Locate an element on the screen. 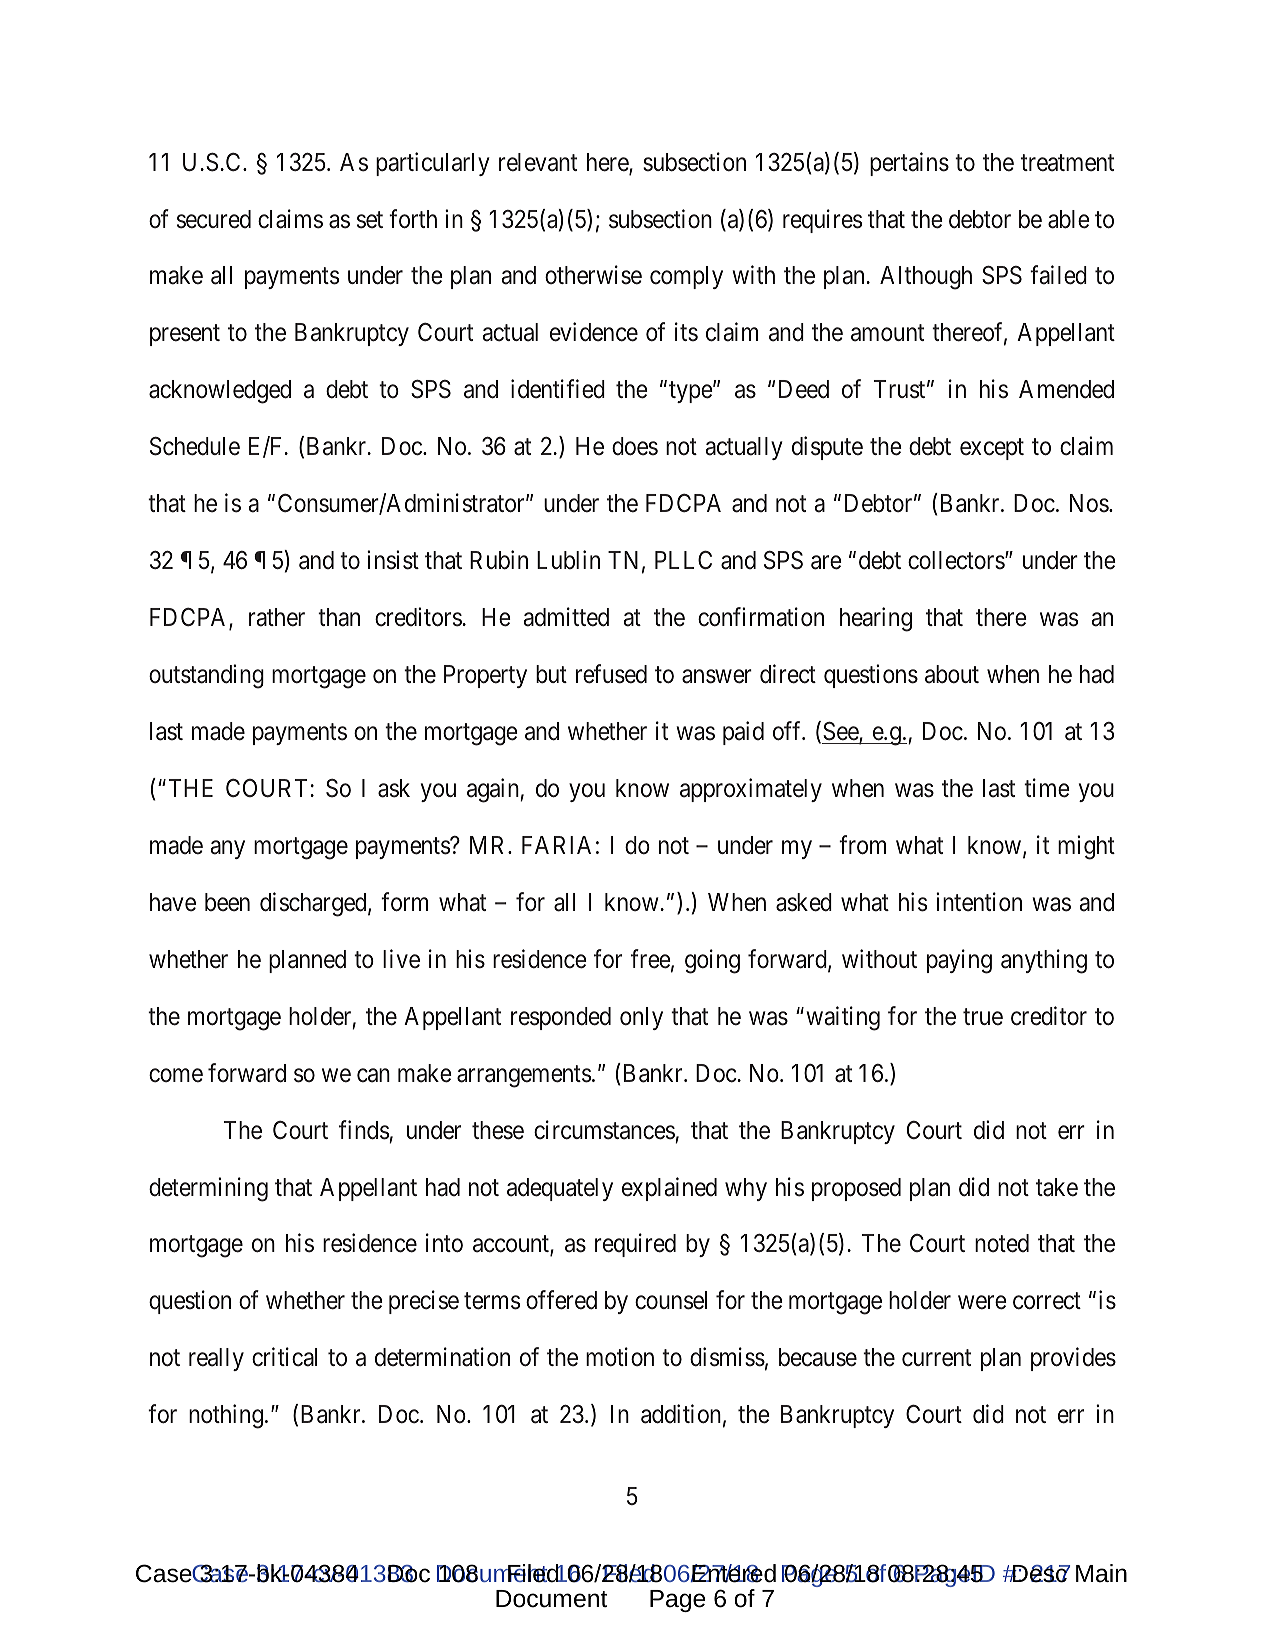  intention is located at coordinates (979, 902).
